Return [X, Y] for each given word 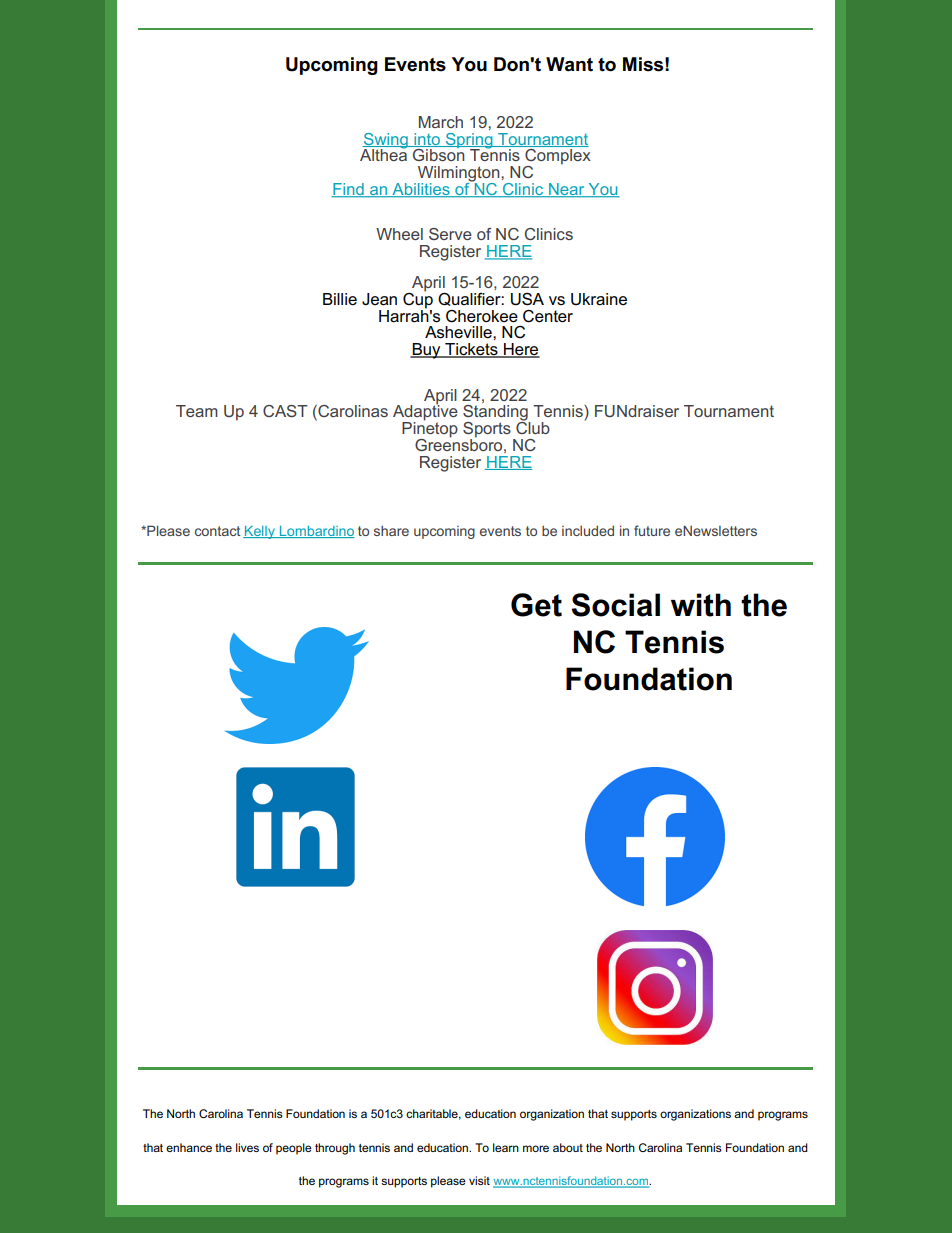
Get [536, 605]
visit [479, 1180]
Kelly [260, 532]
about [568, 1147]
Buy [426, 351]
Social [615, 605]
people [294, 1149]
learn [506, 1147]
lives [247, 1147]
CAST [285, 411]
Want [569, 64]
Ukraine [599, 299]
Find [349, 190]
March [441, 122]
